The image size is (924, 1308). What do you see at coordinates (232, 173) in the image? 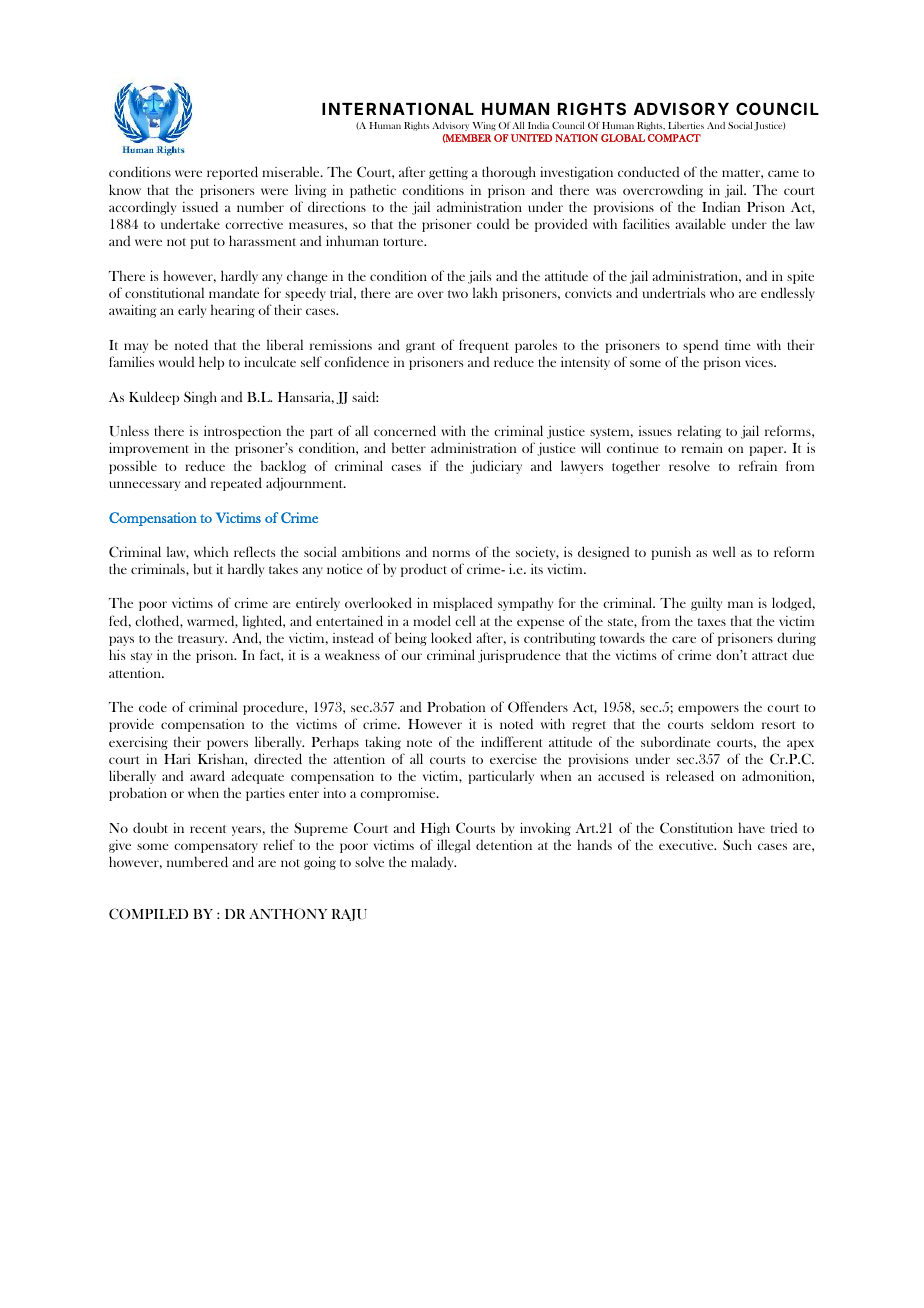
I see `reported` at bounding box center [232, 173].
